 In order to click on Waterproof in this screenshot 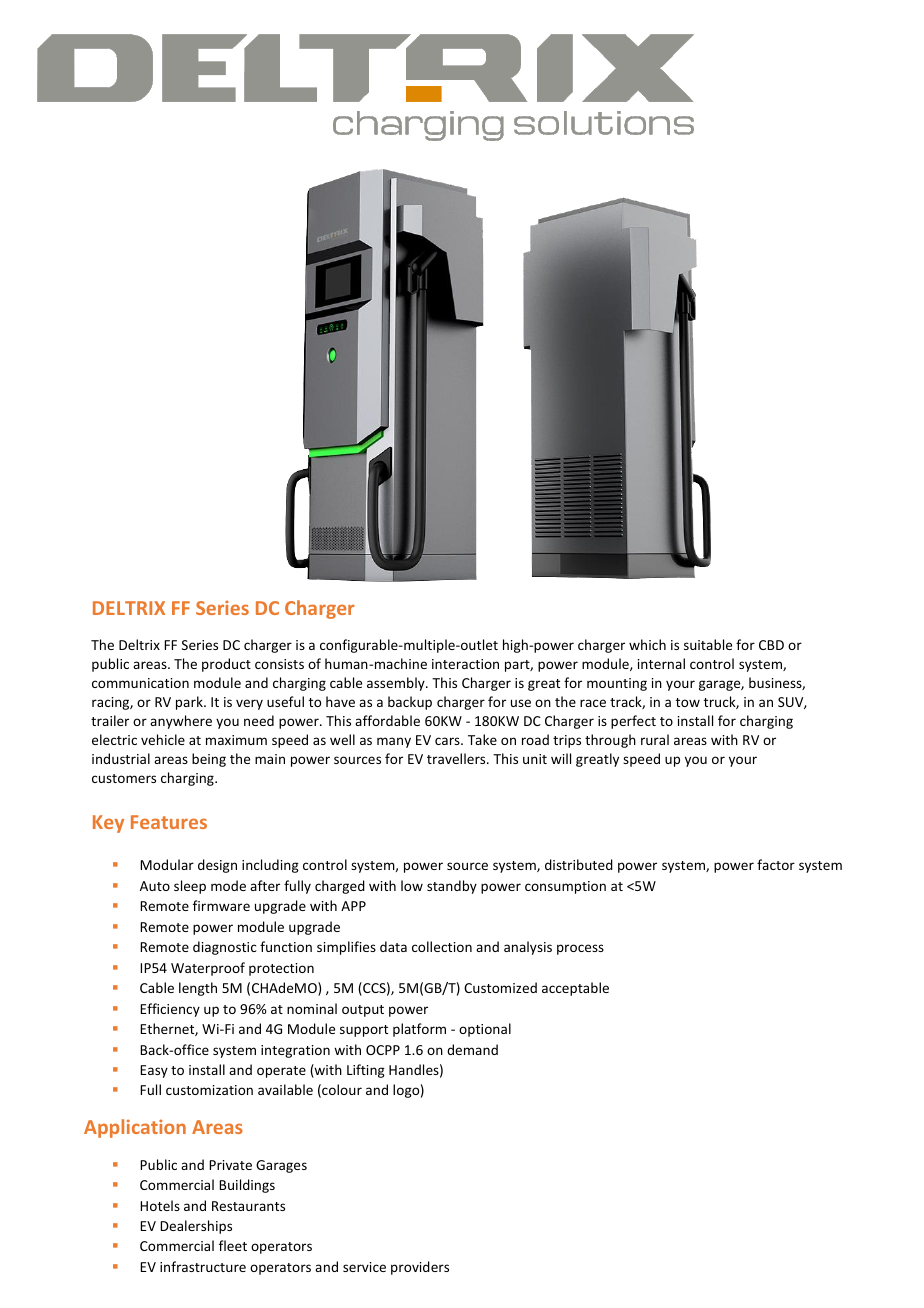, I will do `click(208, 969)`.
